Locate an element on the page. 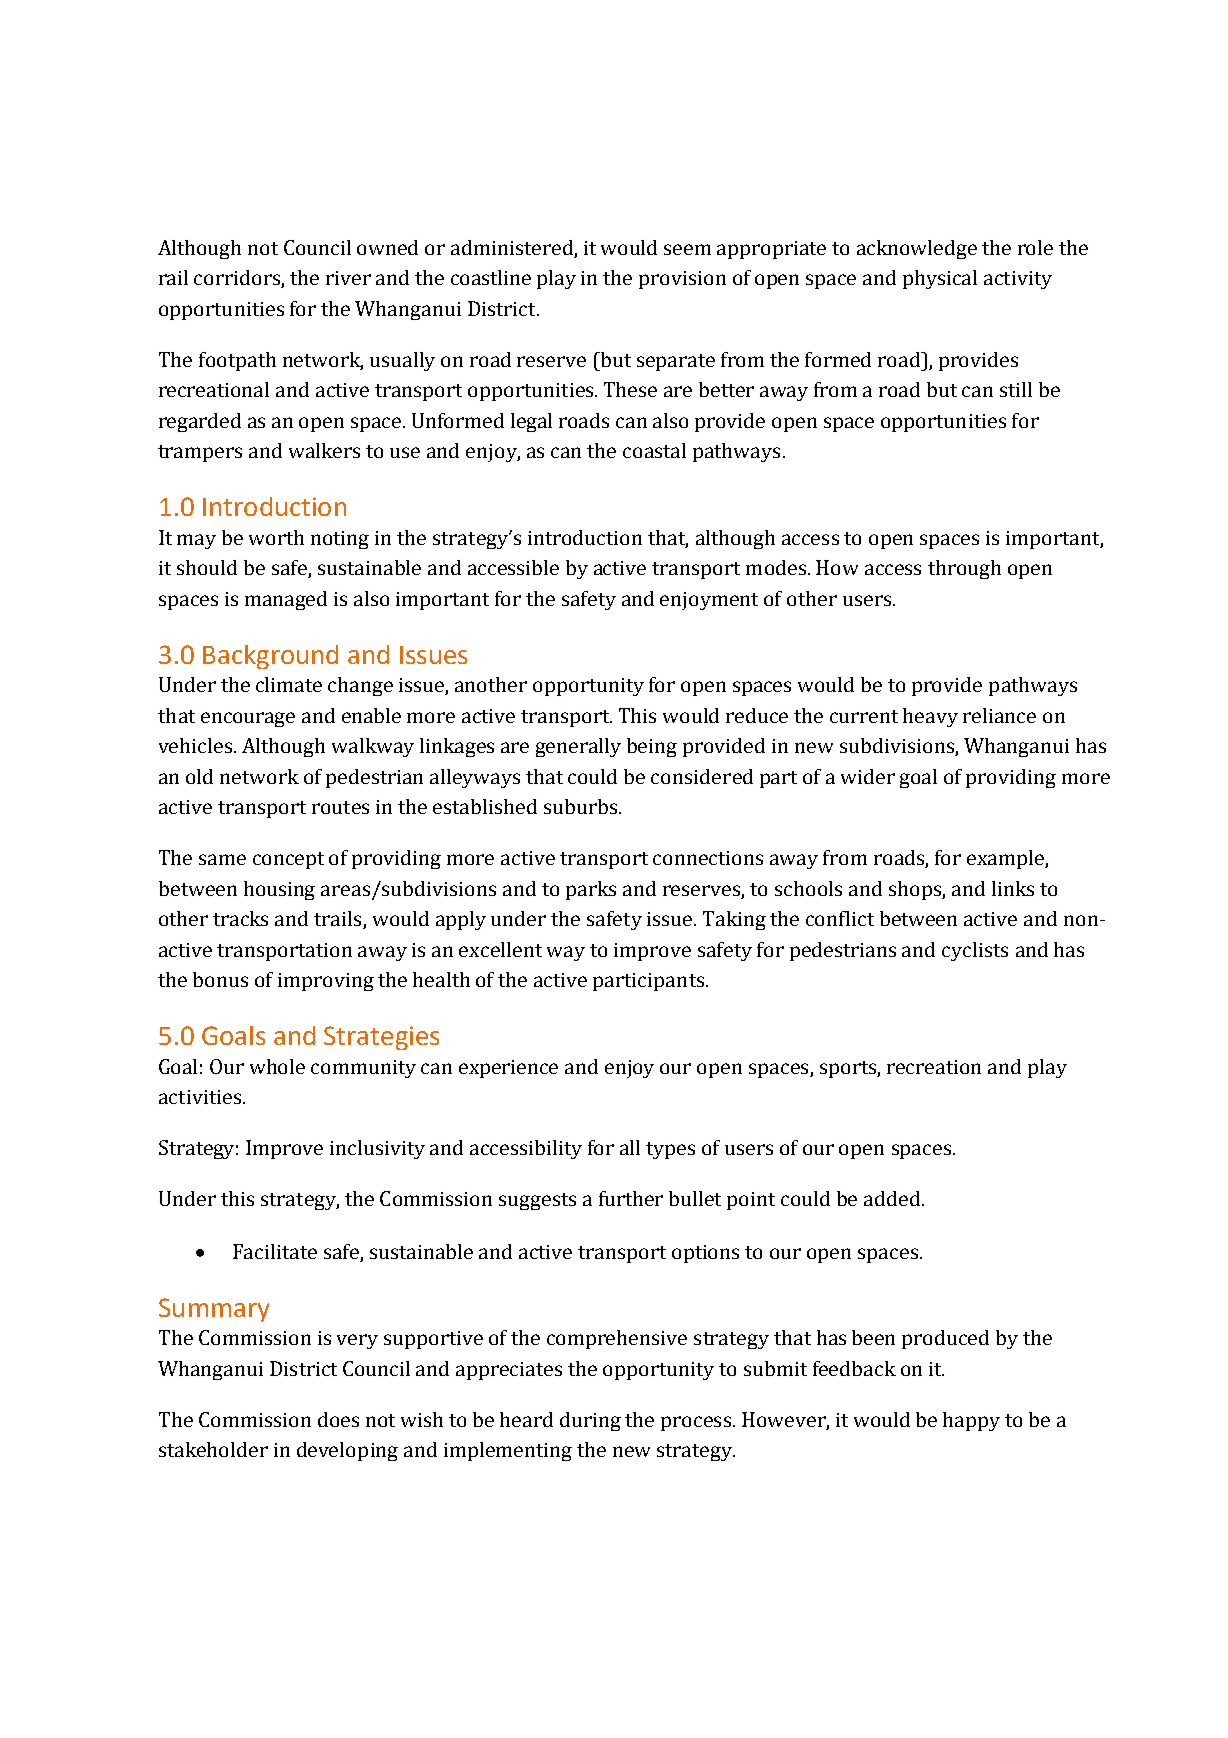 Image resolution: width=1228 pixels, height=1738 pixels. during is located at coordinates (590, 1421).
